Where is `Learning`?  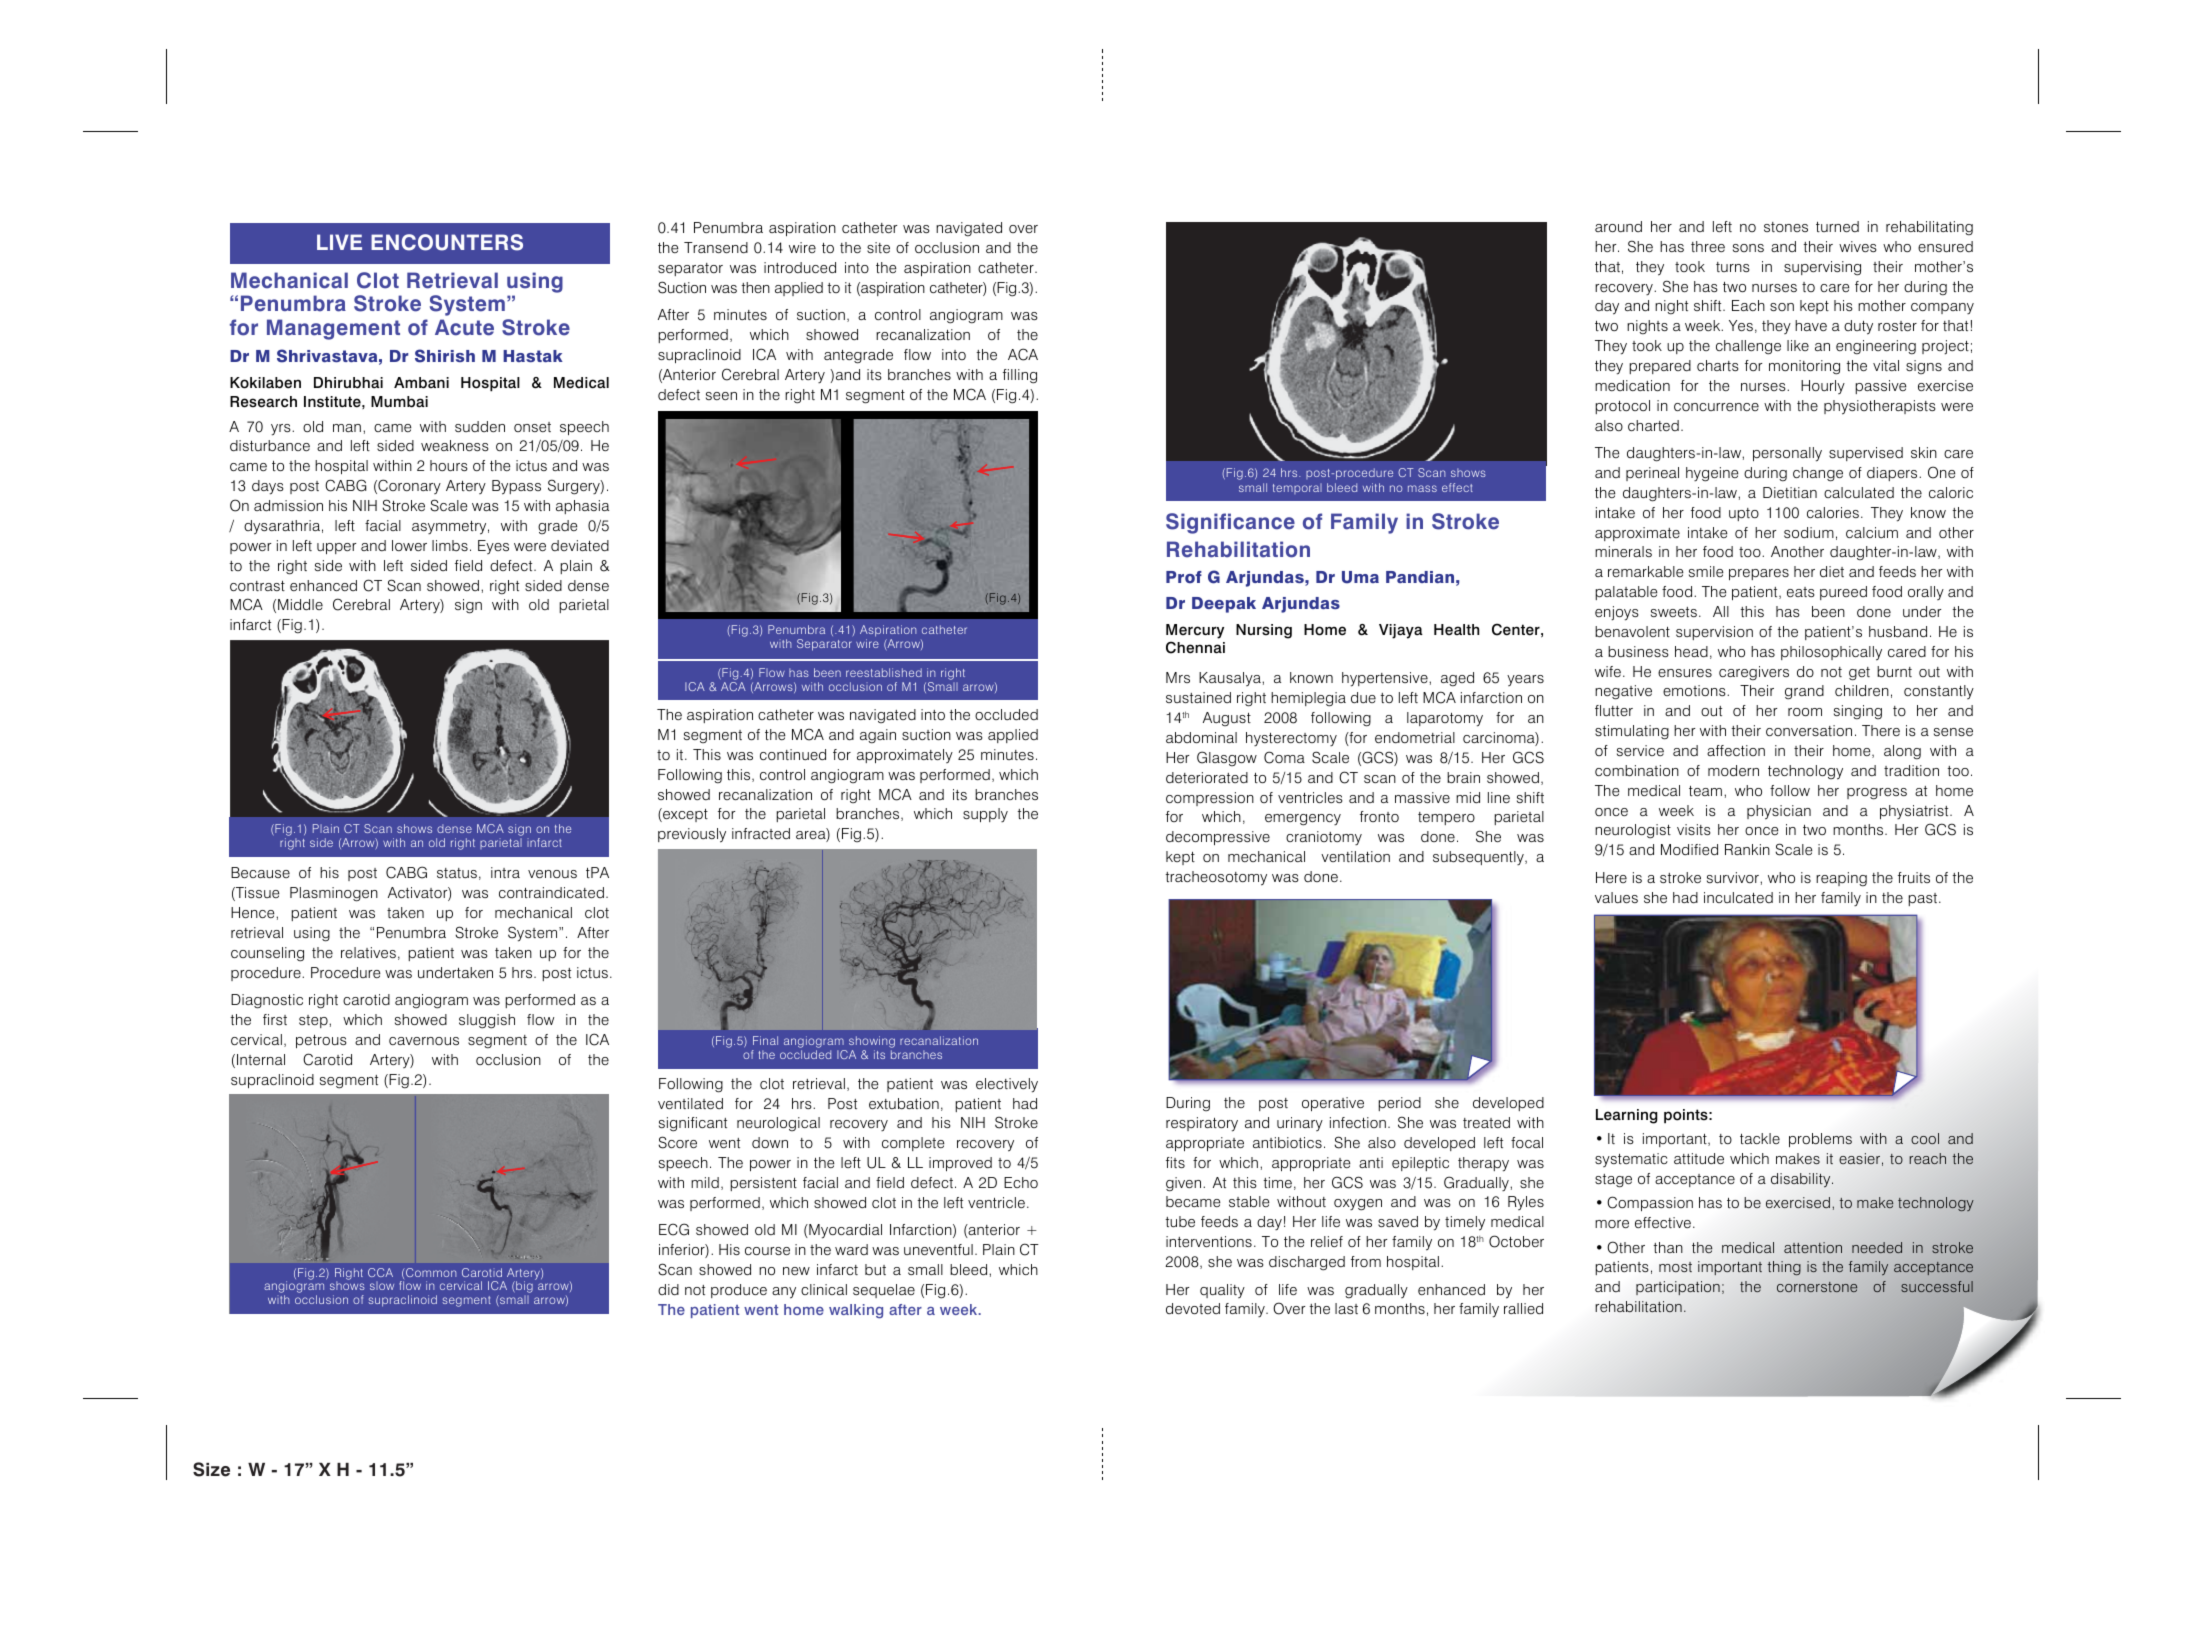 Learning is located at coordinates (1627, 1116).
